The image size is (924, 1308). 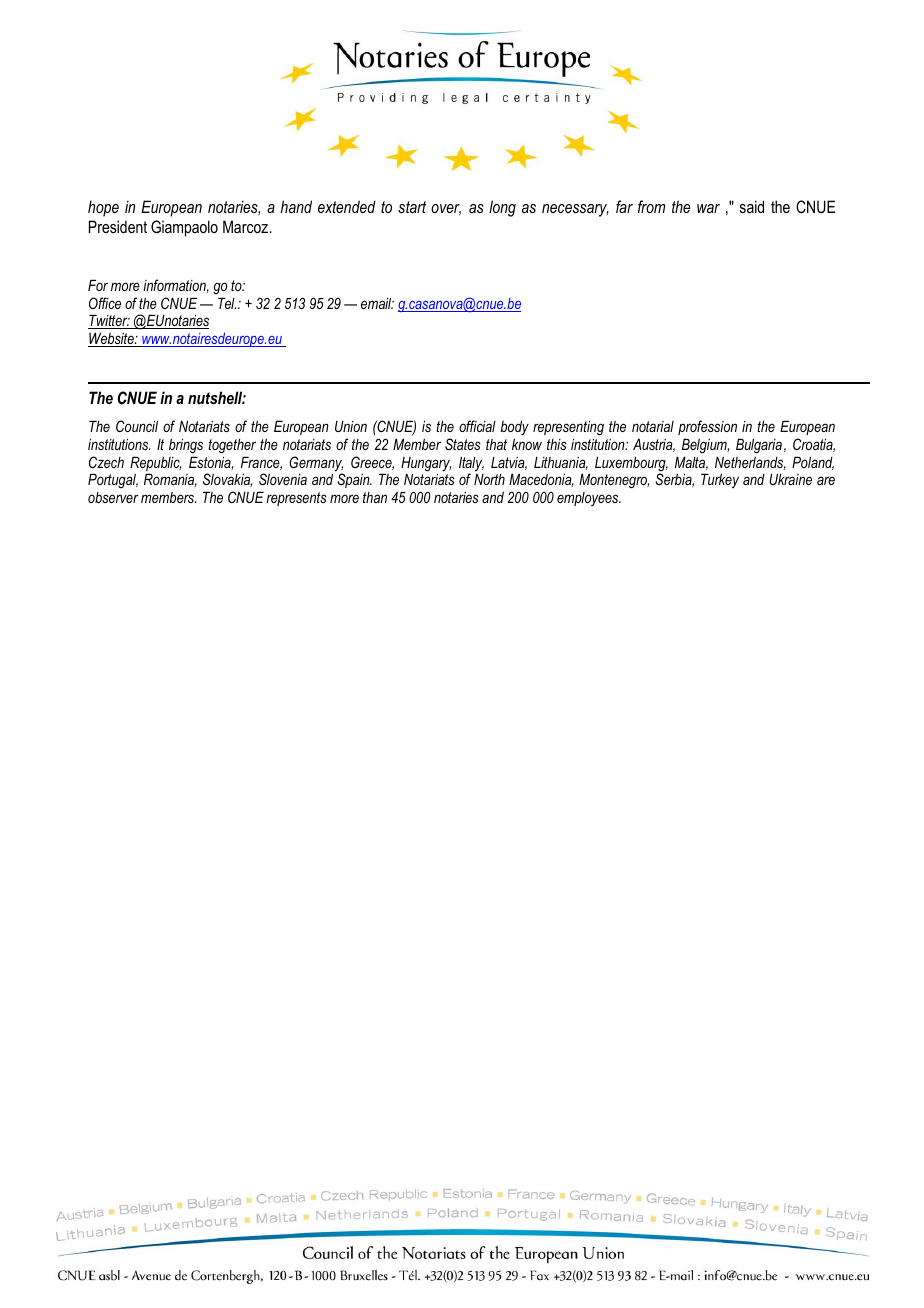 What do you see at coordinates (752, 206) in the screenshot?
I see `said` at bounding box center [752, 206].
